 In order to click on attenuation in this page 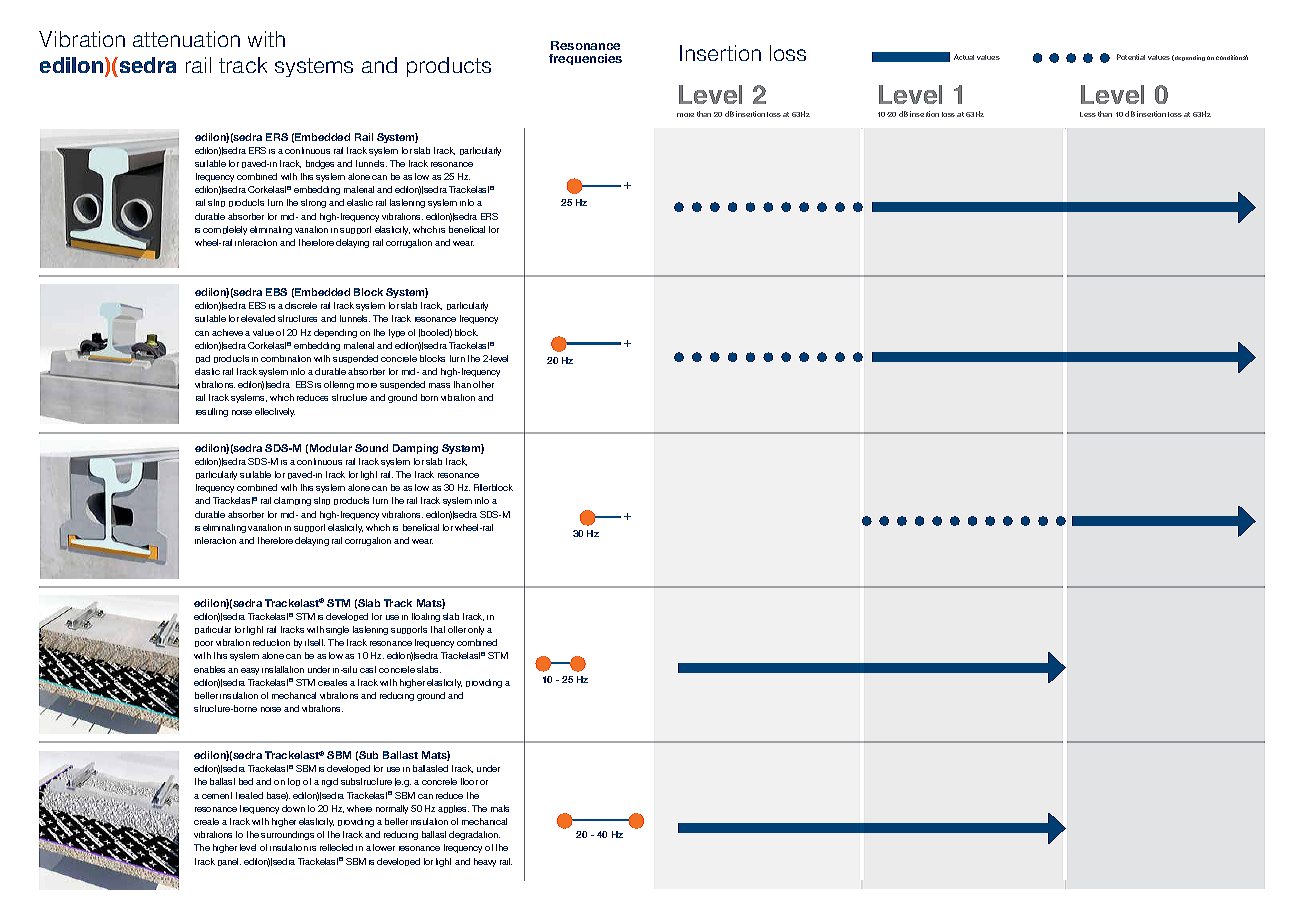, I will do `click(186, 39)`.
